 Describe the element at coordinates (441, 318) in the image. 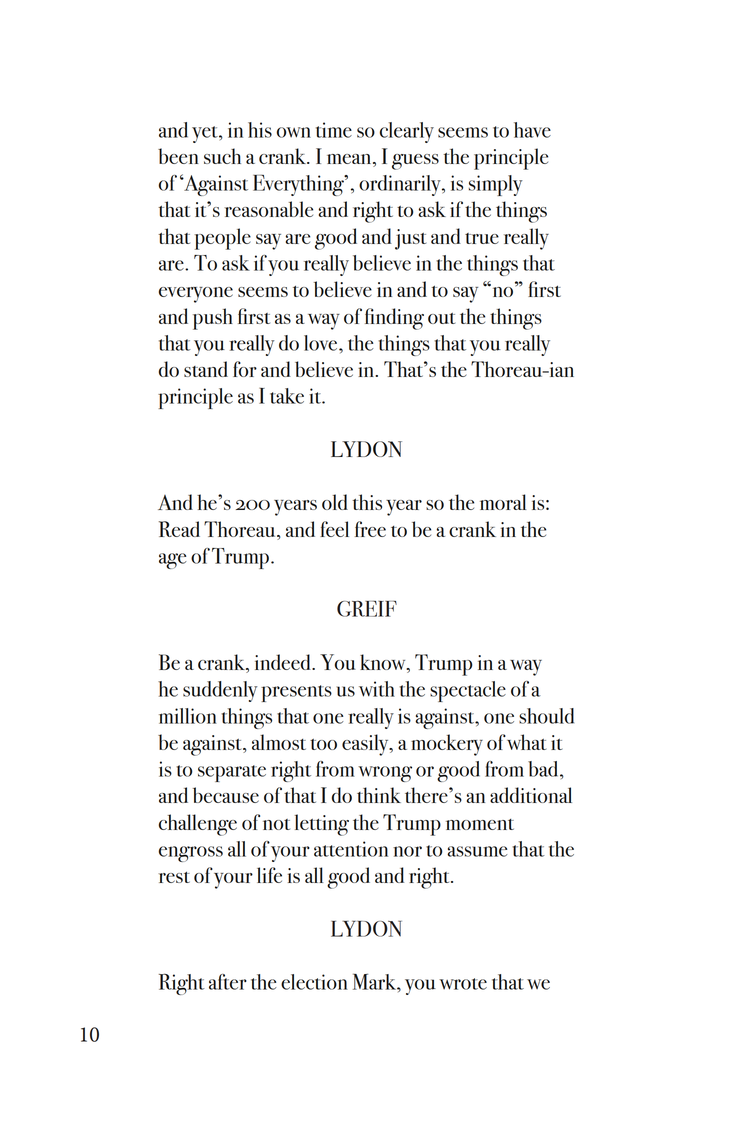

I see `out` at that location.
